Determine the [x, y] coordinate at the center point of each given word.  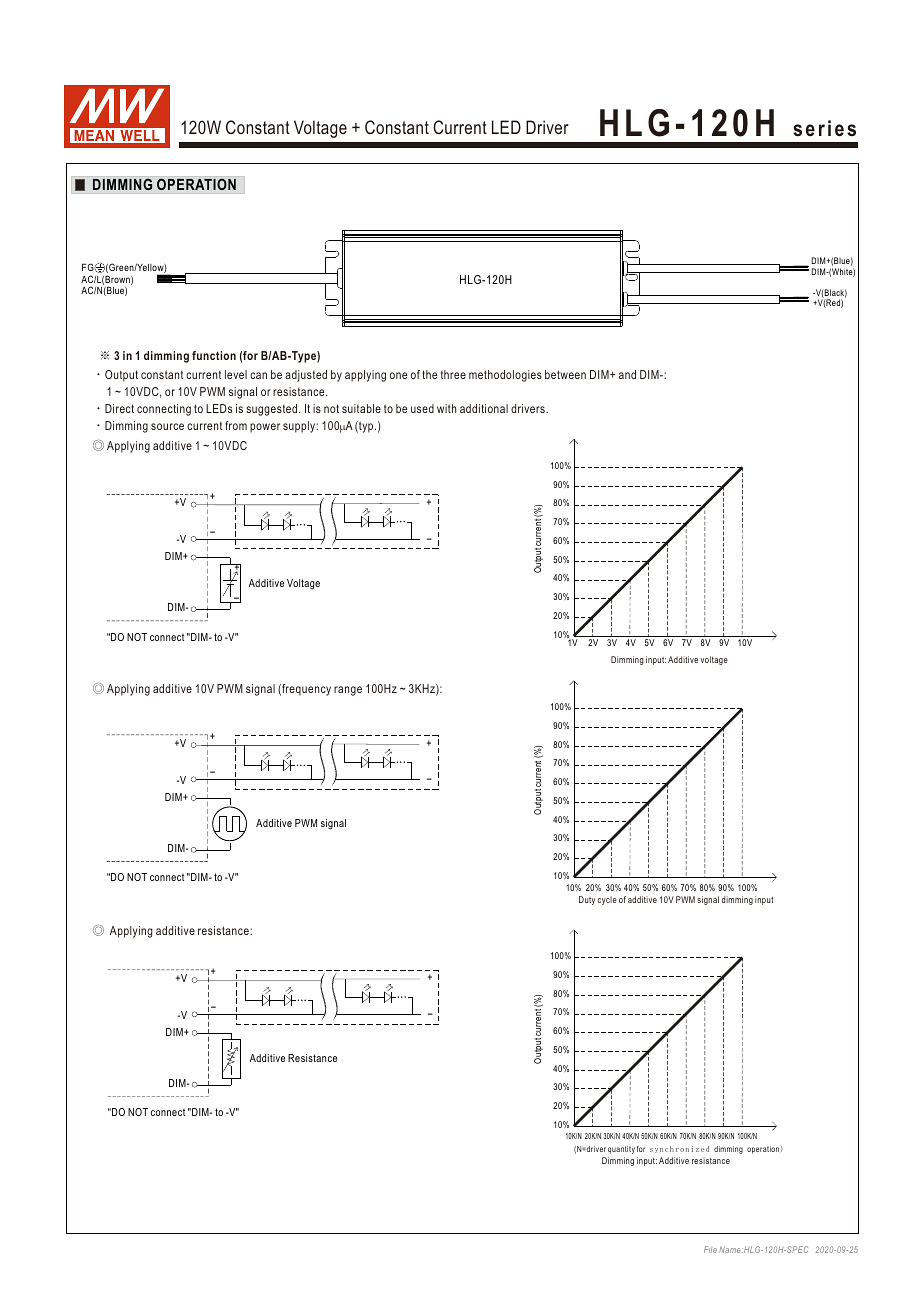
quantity [621, 1150]
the [429, 374]
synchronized [679, 1149]
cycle [607, 900]
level [236, 374]
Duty [587, 900]
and [627, 374]
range [348, 691]
